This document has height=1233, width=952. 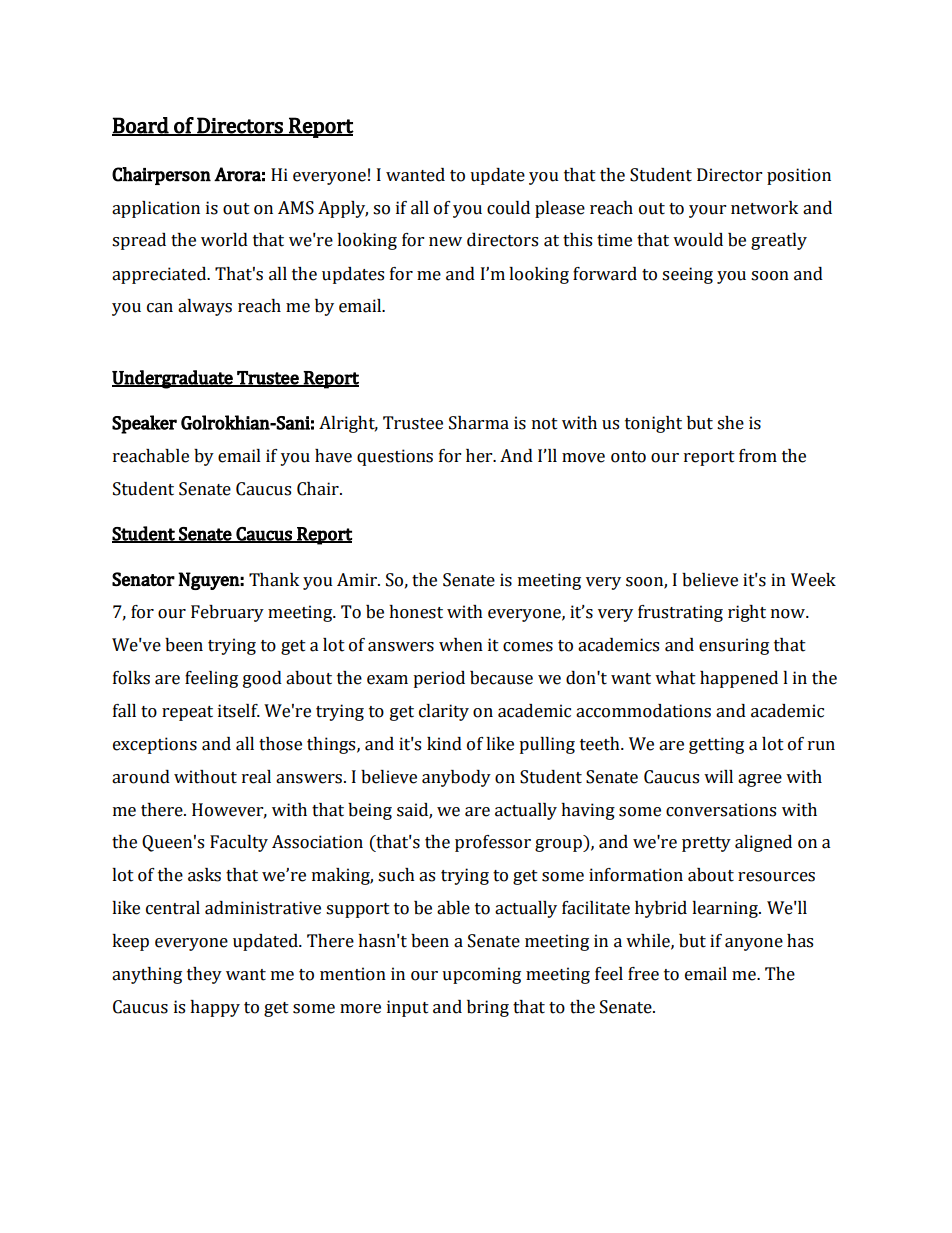 I want to click on repeat, so click(x=187, y=713).
